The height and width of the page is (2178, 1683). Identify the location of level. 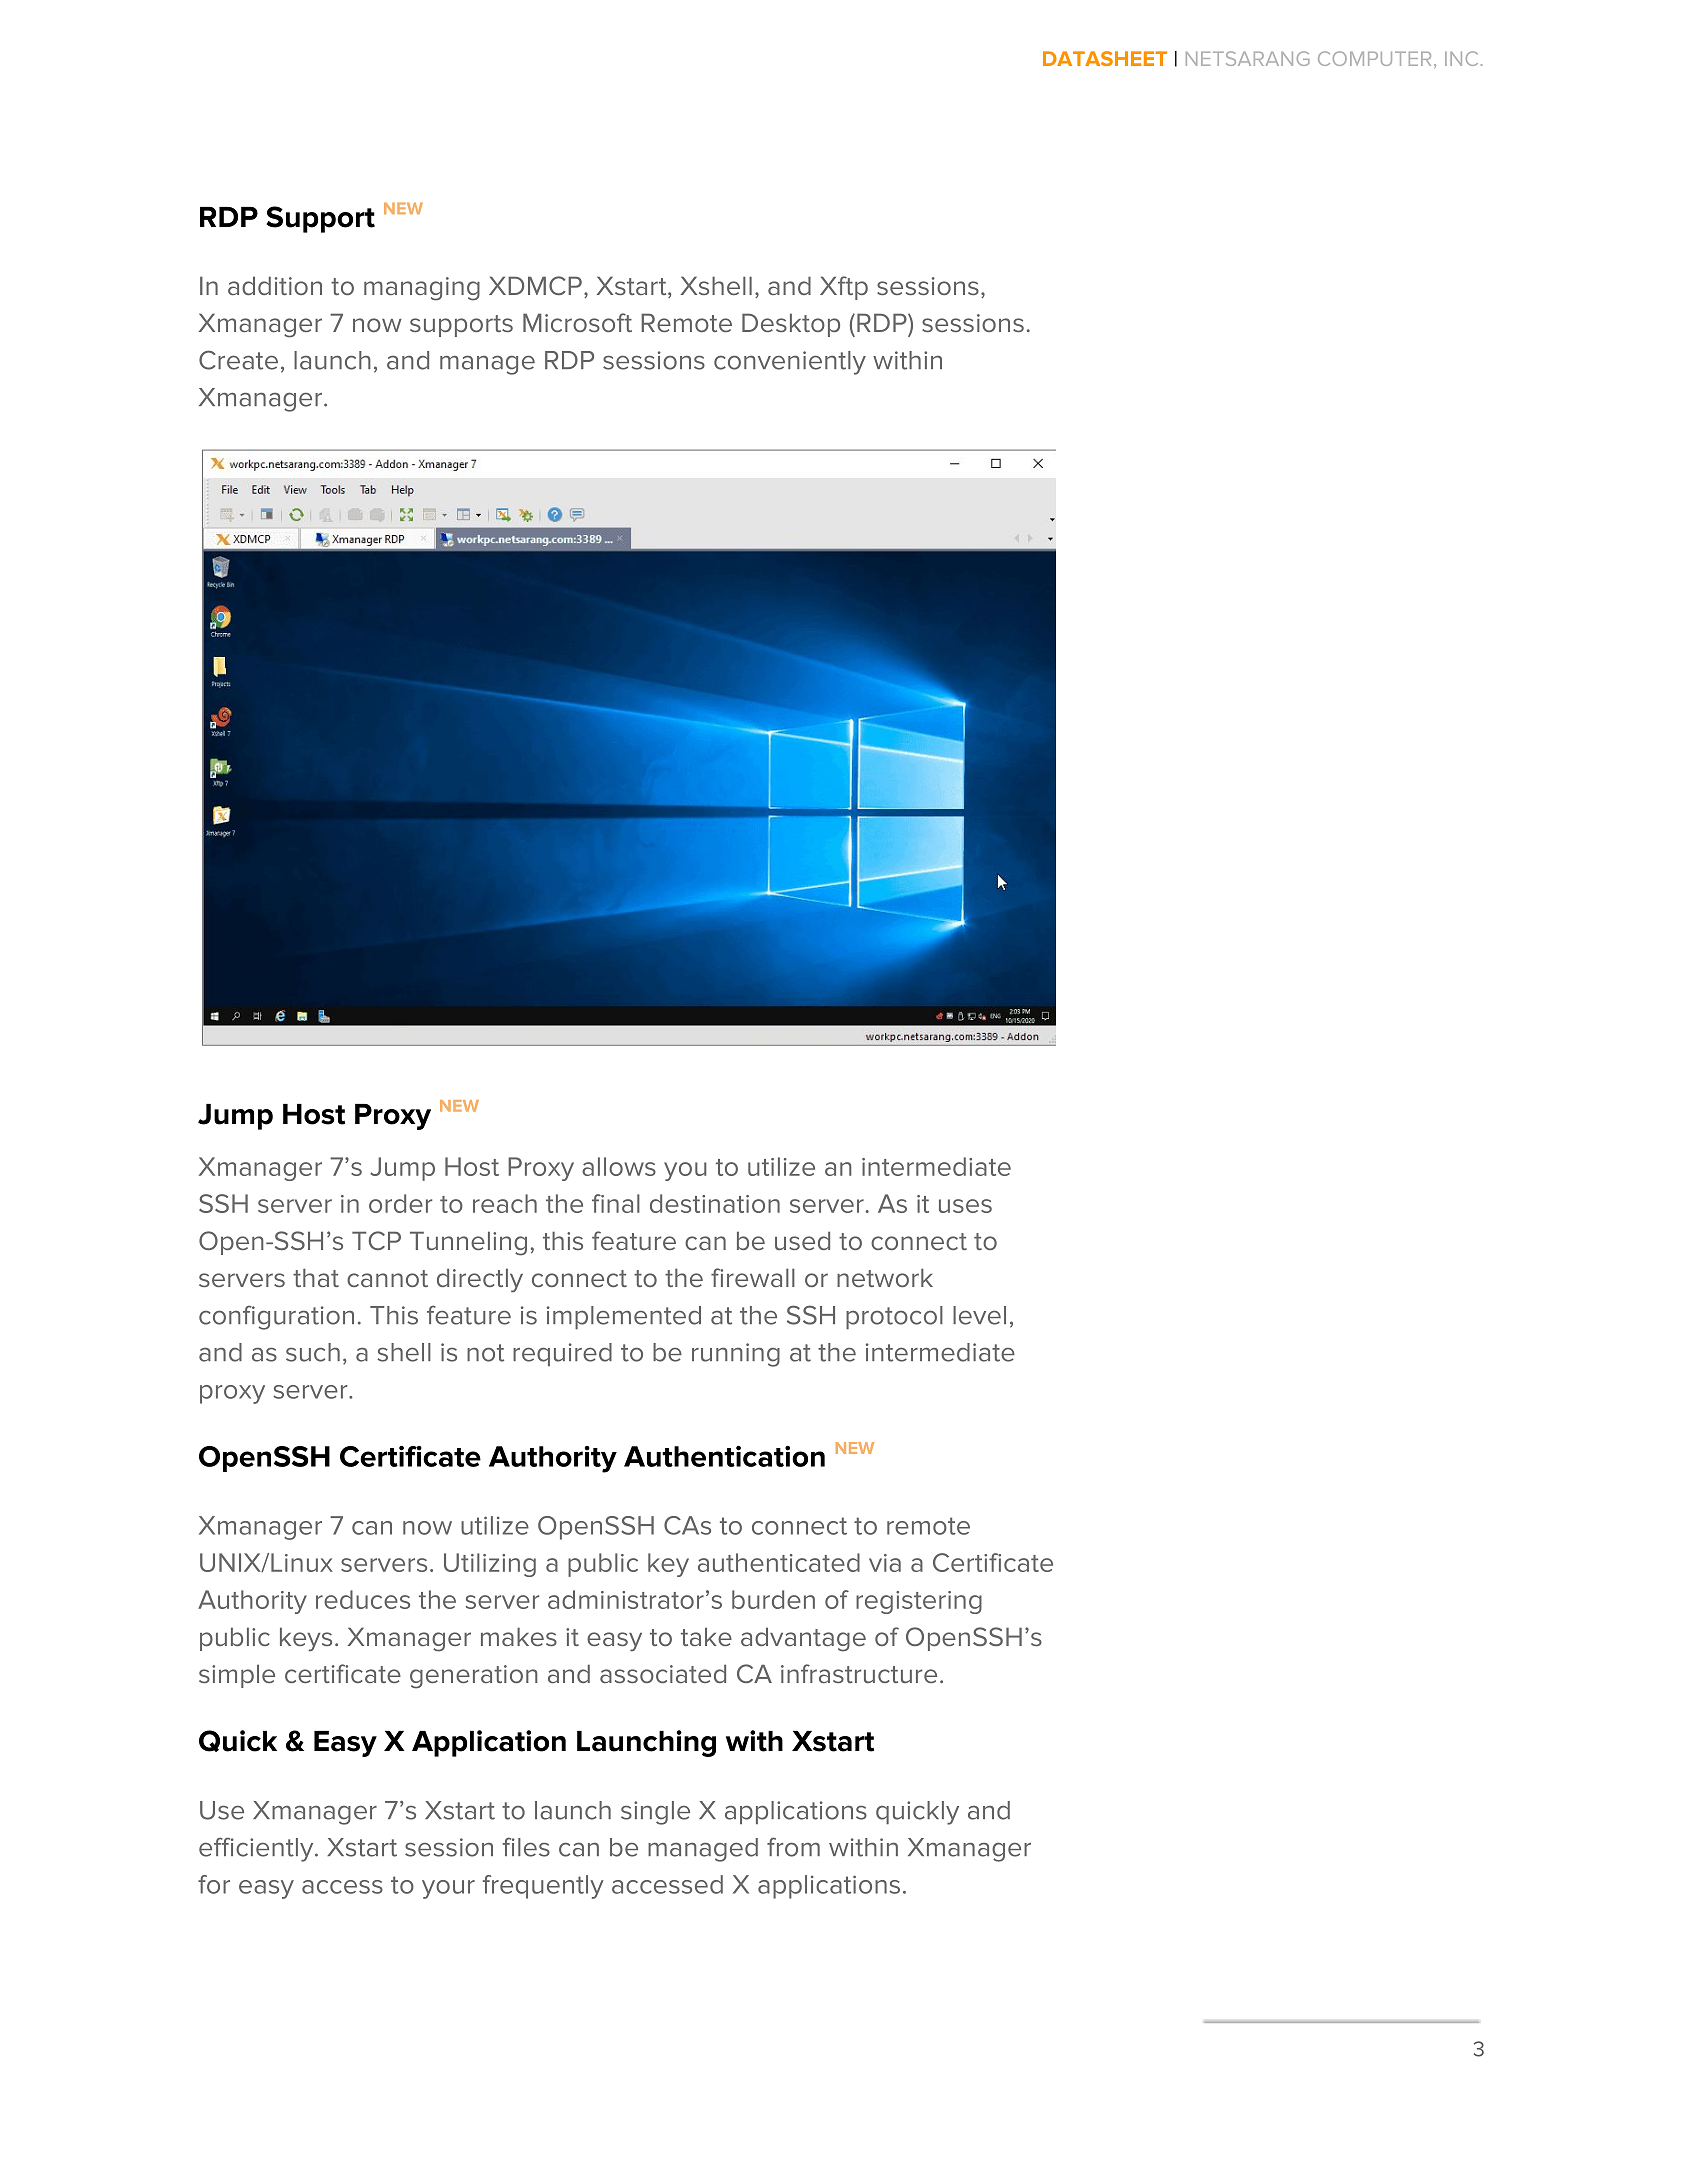
(979, 1315).
